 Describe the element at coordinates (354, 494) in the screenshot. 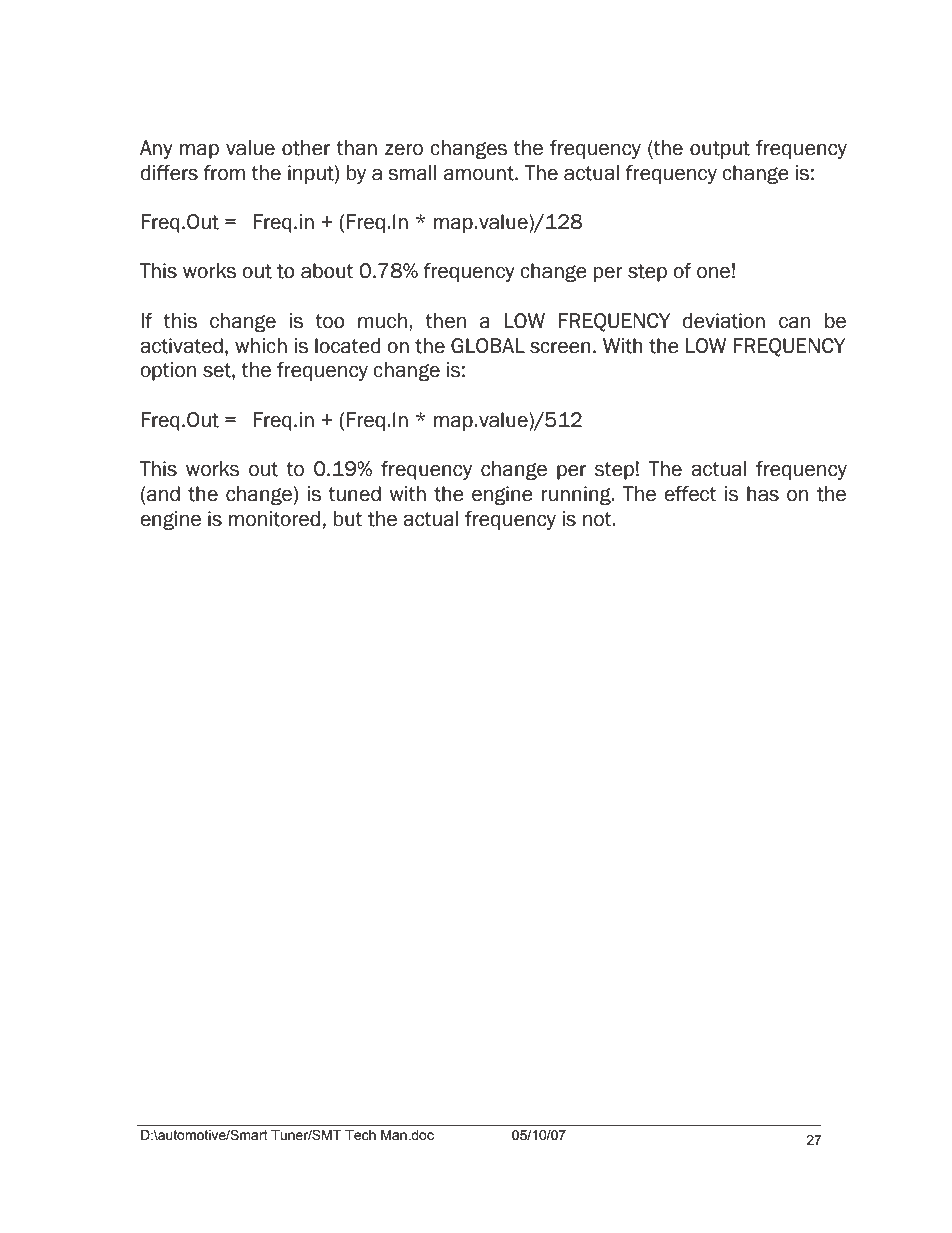

I see `tuned` at that location.
